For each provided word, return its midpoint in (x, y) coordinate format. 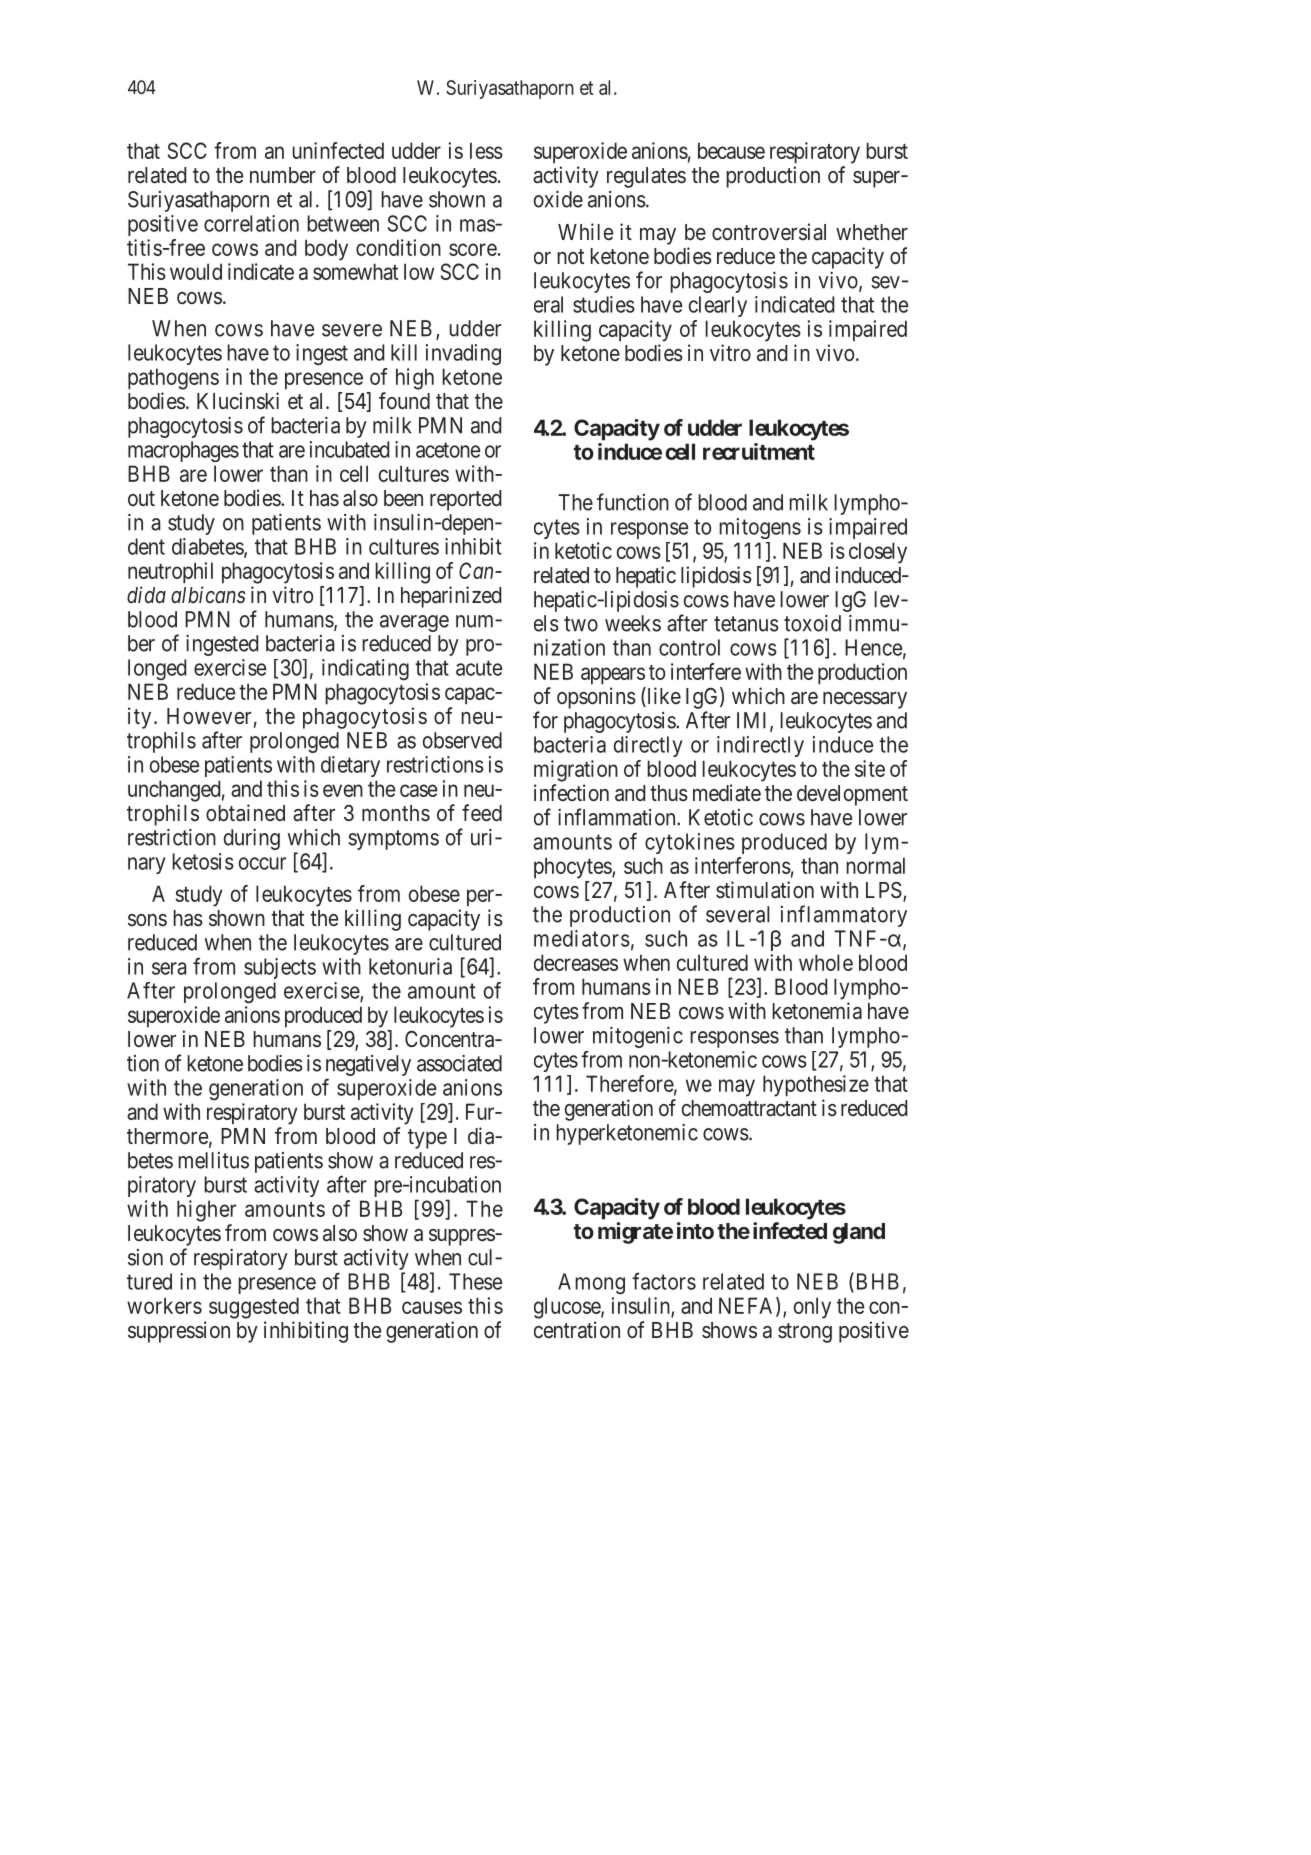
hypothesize (816, 1086)
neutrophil (170, 573)
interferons (743, 865)
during (252, 839)
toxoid (812, 623)
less (486, 150)
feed (482, 813)
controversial (769, 232)
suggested (254, 1308)
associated (459, 1063)
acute (479, 668)
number (283, 175)
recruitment (759, 451)
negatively (368, 1067)
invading (463, 354)
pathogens (173, 379)
